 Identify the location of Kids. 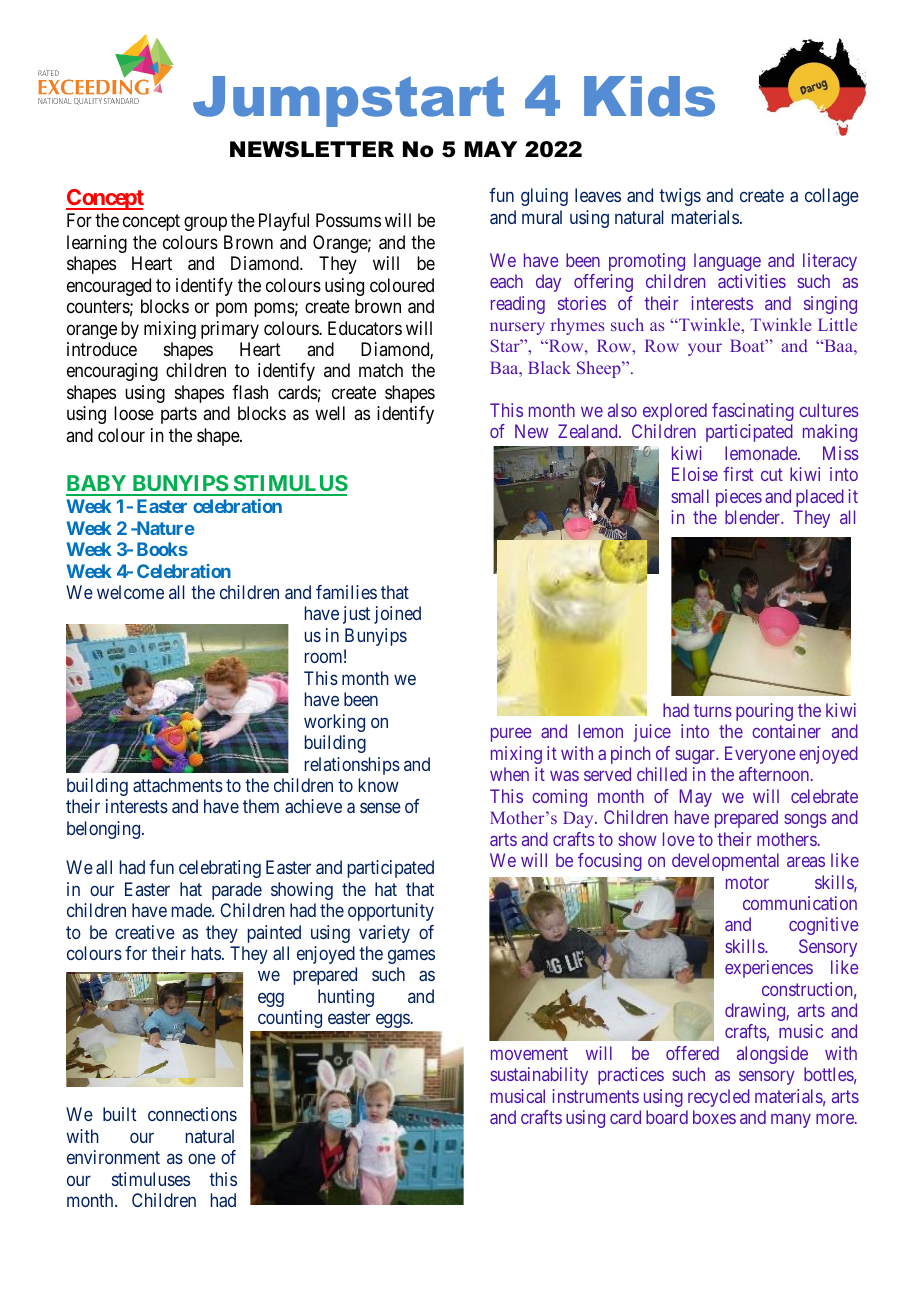
(649, 96).
